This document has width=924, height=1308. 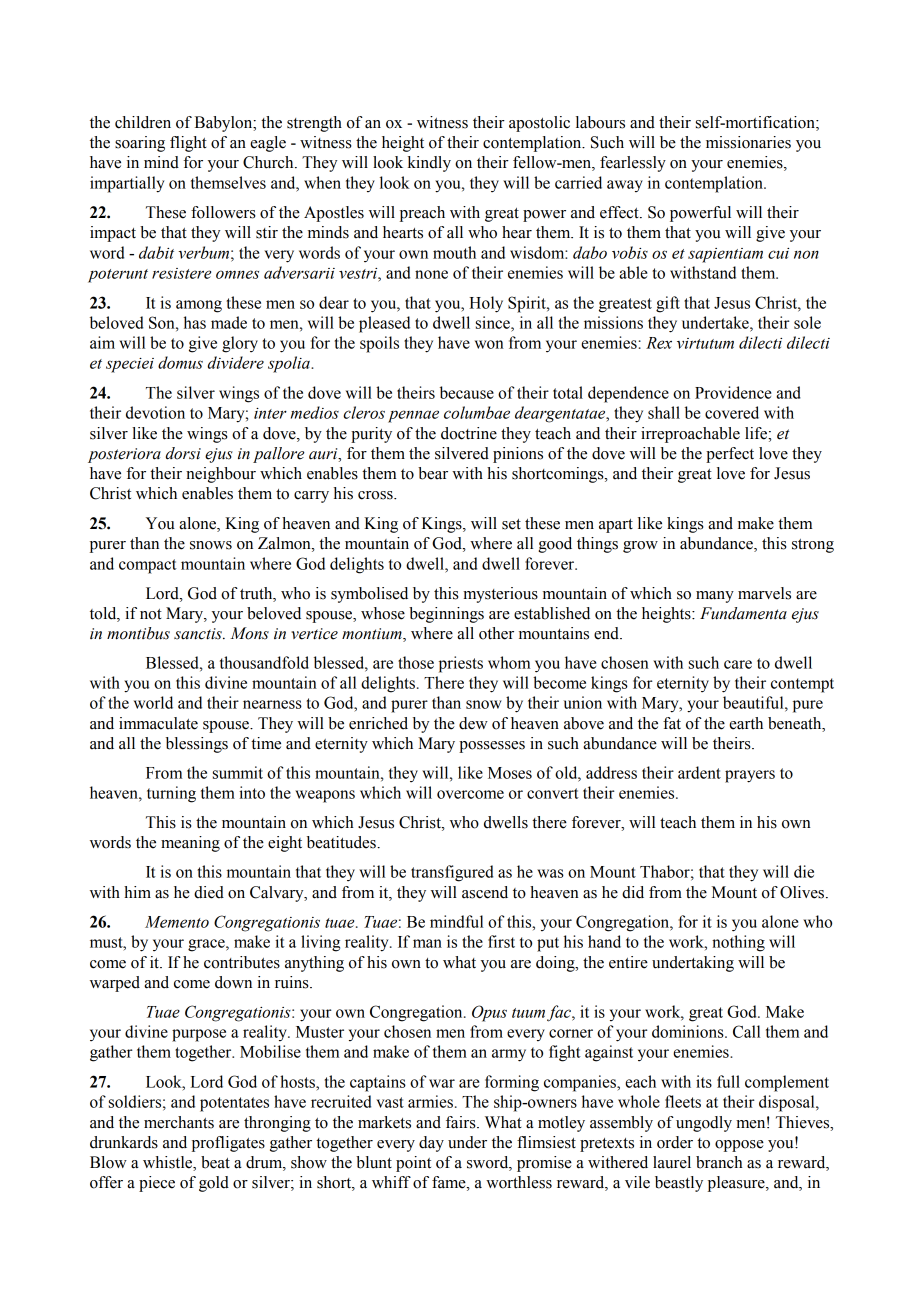 What do you see at coordinates (748, 142) in the document?
I see `missionaries` at bounding box center [748, 142].
